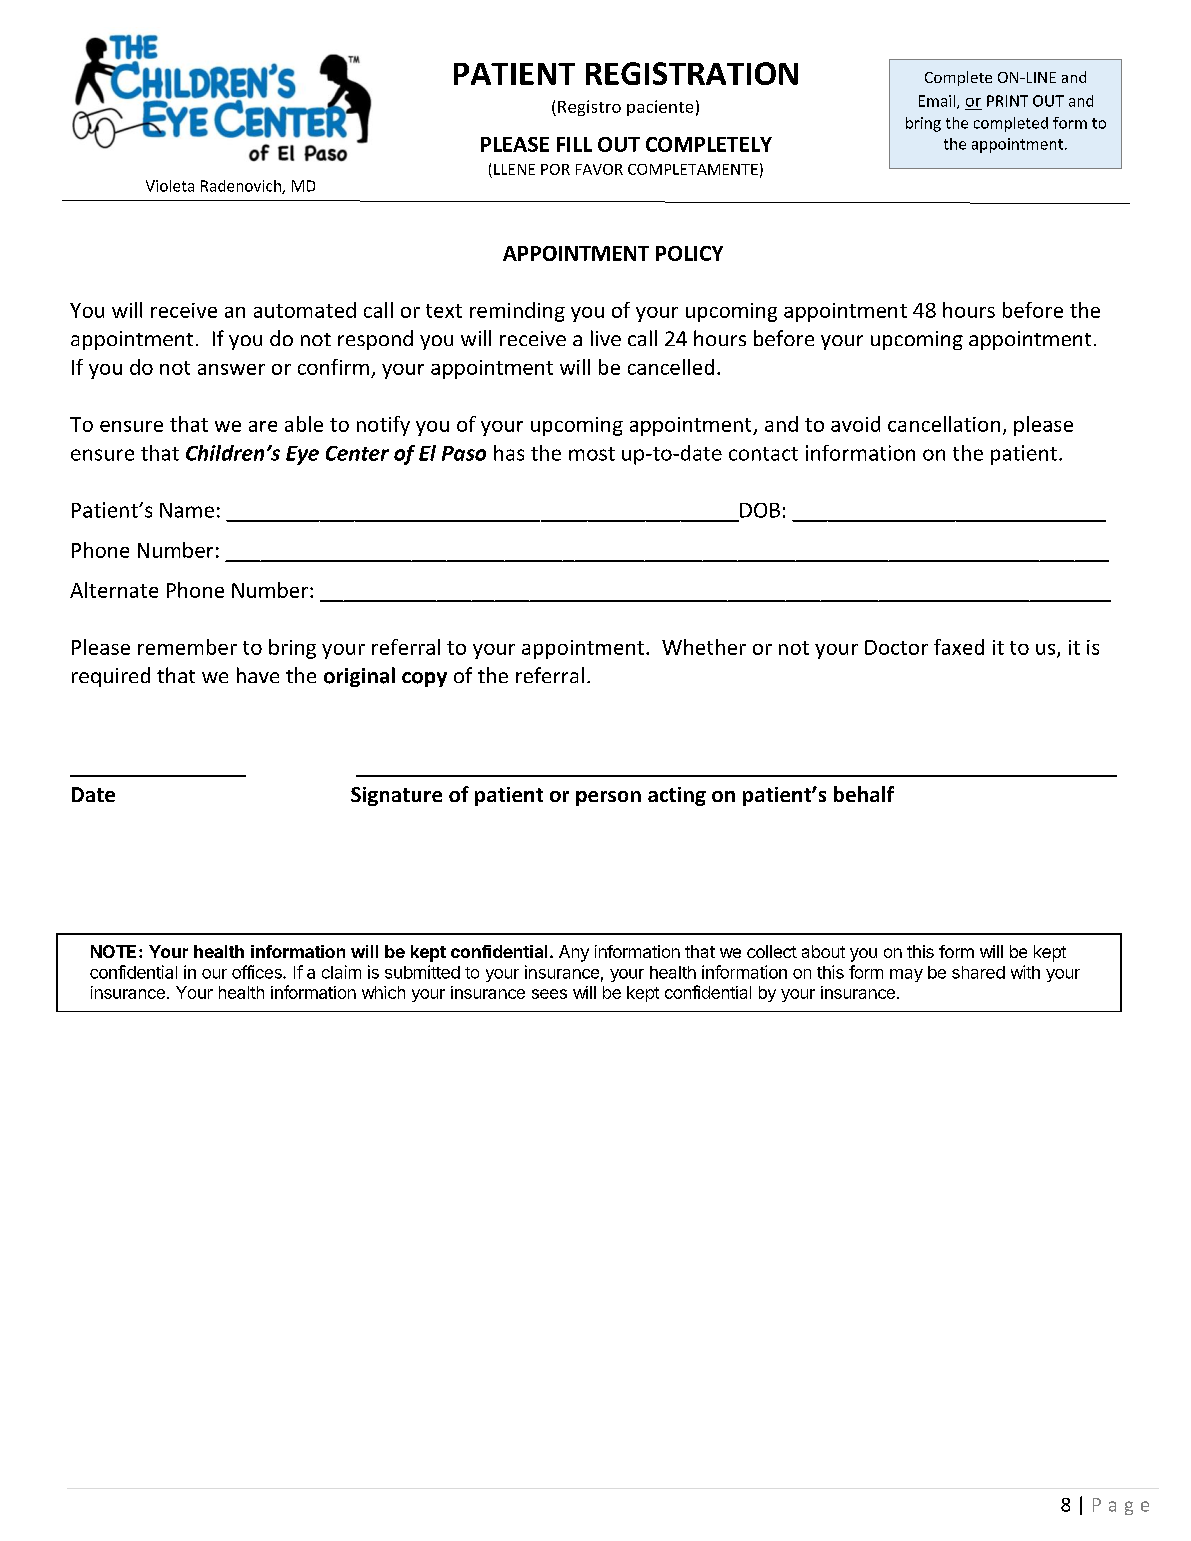  Describe the element at coordinates (187, 510) in the screenshot. I see `Name` at that location.
